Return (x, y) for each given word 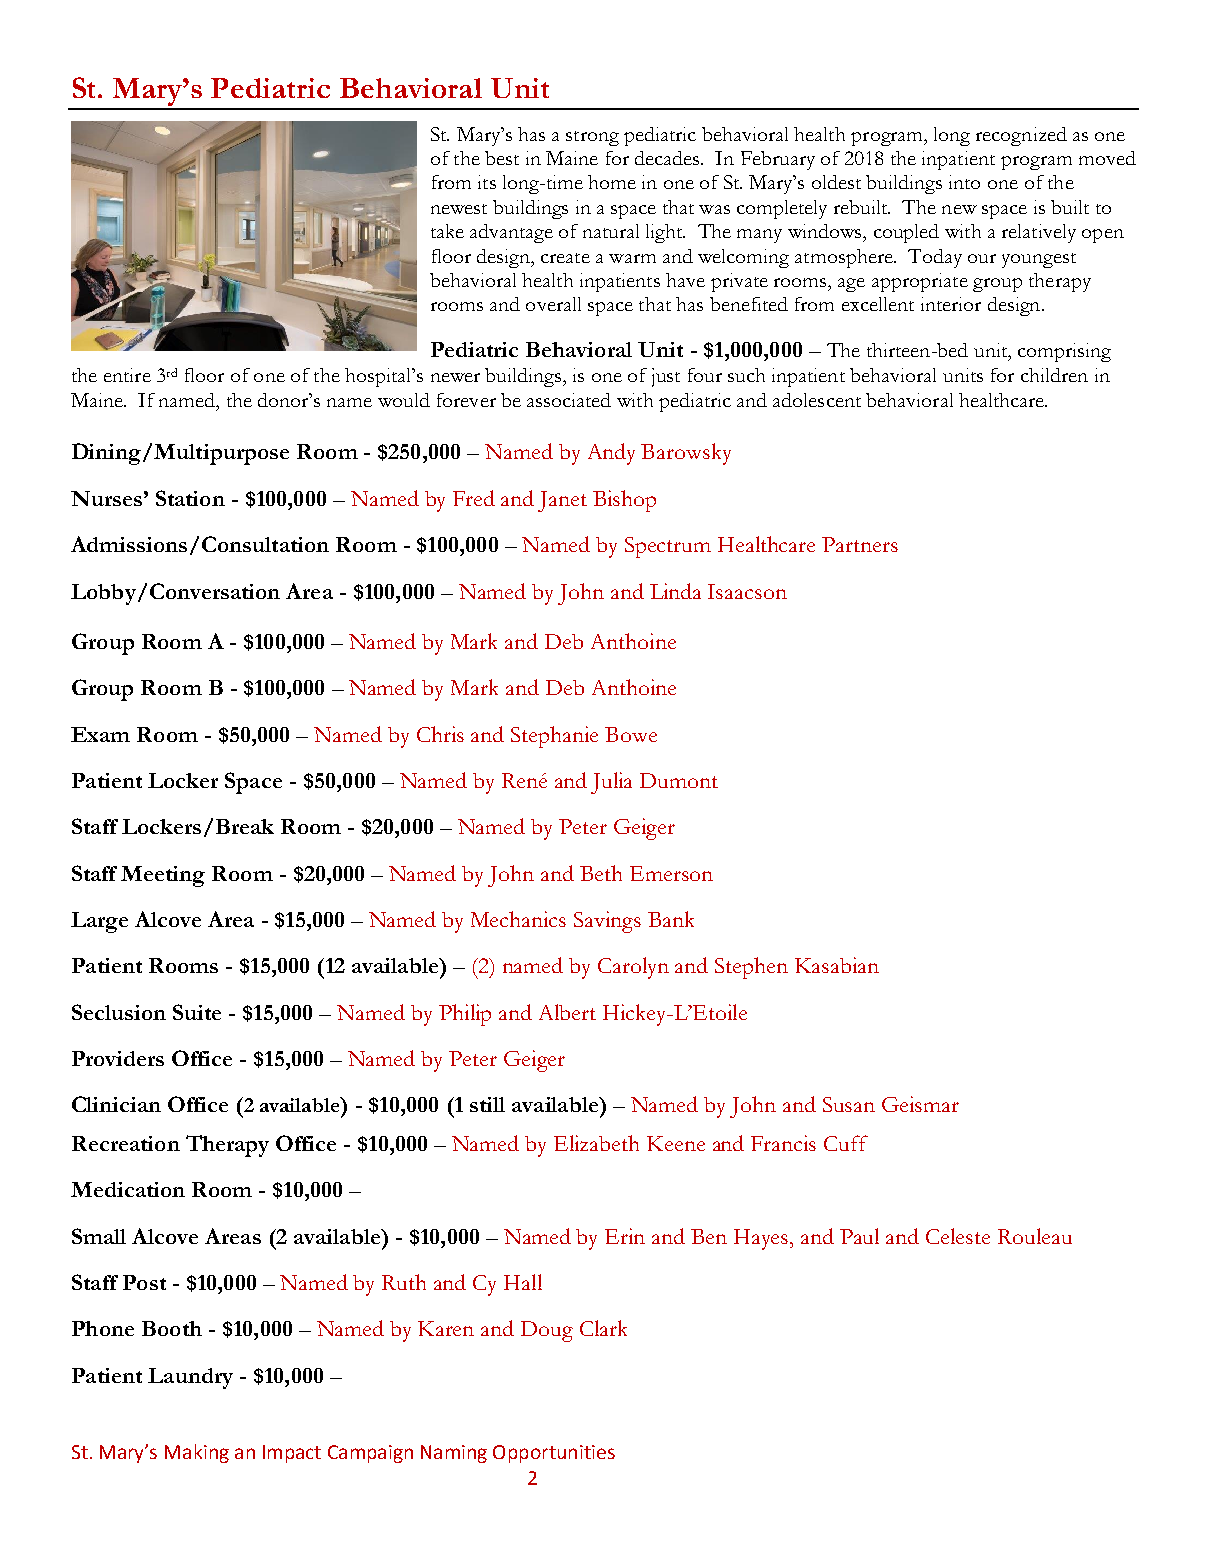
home (612, 182)
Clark (603, 1328)
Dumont (679, 780)
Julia (611, 783)
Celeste (958, 1236)
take (447, 231)
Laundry (190, 1378)
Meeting (163, 876)
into (964, 182)
